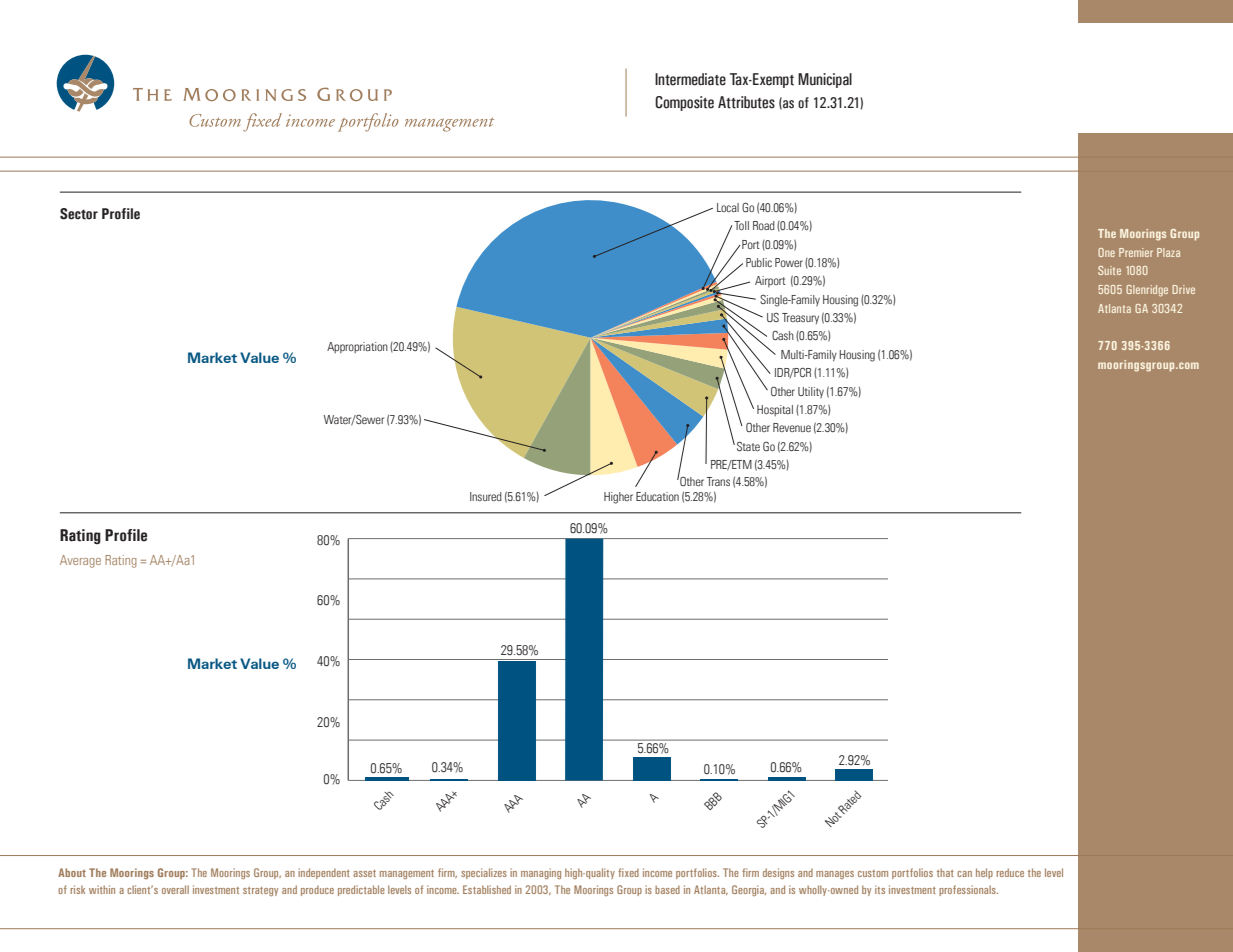  What do you see at coordinates (80, 561) in the screenshot?
I see `Average` at bounding box center [80, 561].
